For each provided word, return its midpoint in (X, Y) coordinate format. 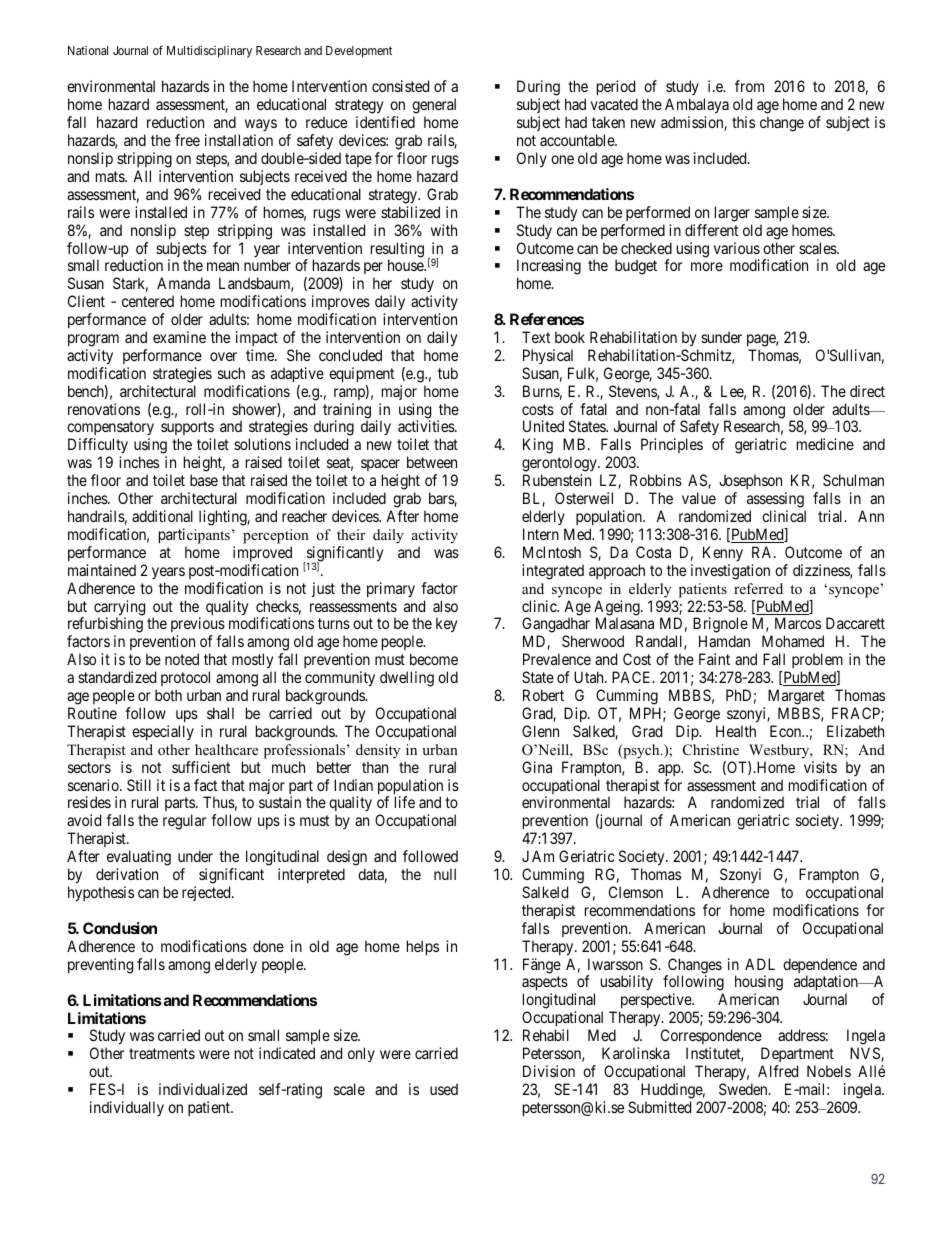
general (434, 107)
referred (758, 588)
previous (198, 626)
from (749, 86)
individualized (203, 1089)
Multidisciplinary (209, 51)
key (446, 625)
